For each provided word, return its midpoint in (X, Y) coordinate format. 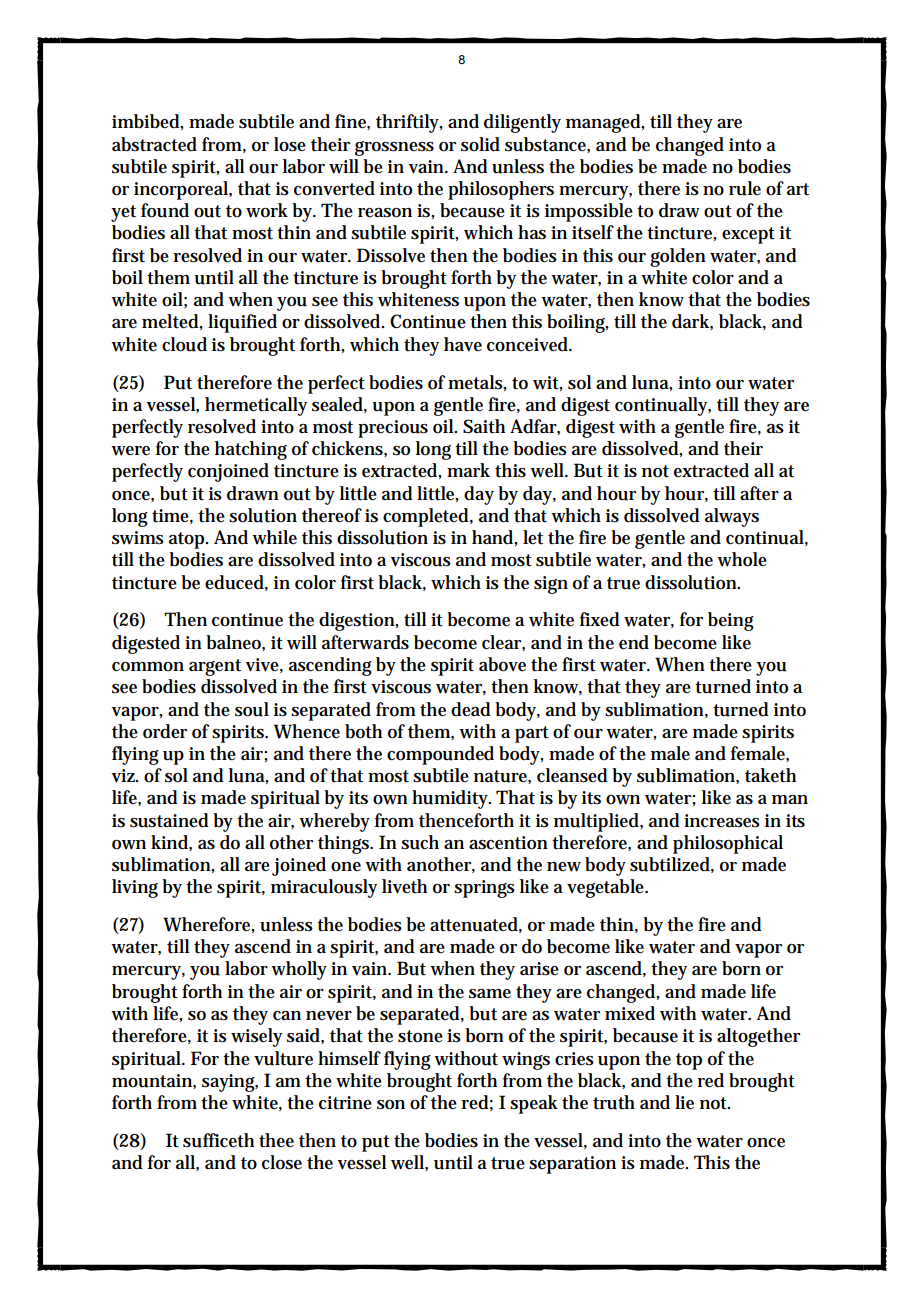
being (731, 621)
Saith (484, 426)
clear (503, 643)
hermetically (256, 406)
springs (484, 889)
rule (745, 188)
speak (534, 1104)
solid (480, 144)
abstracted (154, 144)
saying (230, 1083)
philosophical (728, 844)
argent (215, 667)
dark (692, 322)
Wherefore (208, 925)
